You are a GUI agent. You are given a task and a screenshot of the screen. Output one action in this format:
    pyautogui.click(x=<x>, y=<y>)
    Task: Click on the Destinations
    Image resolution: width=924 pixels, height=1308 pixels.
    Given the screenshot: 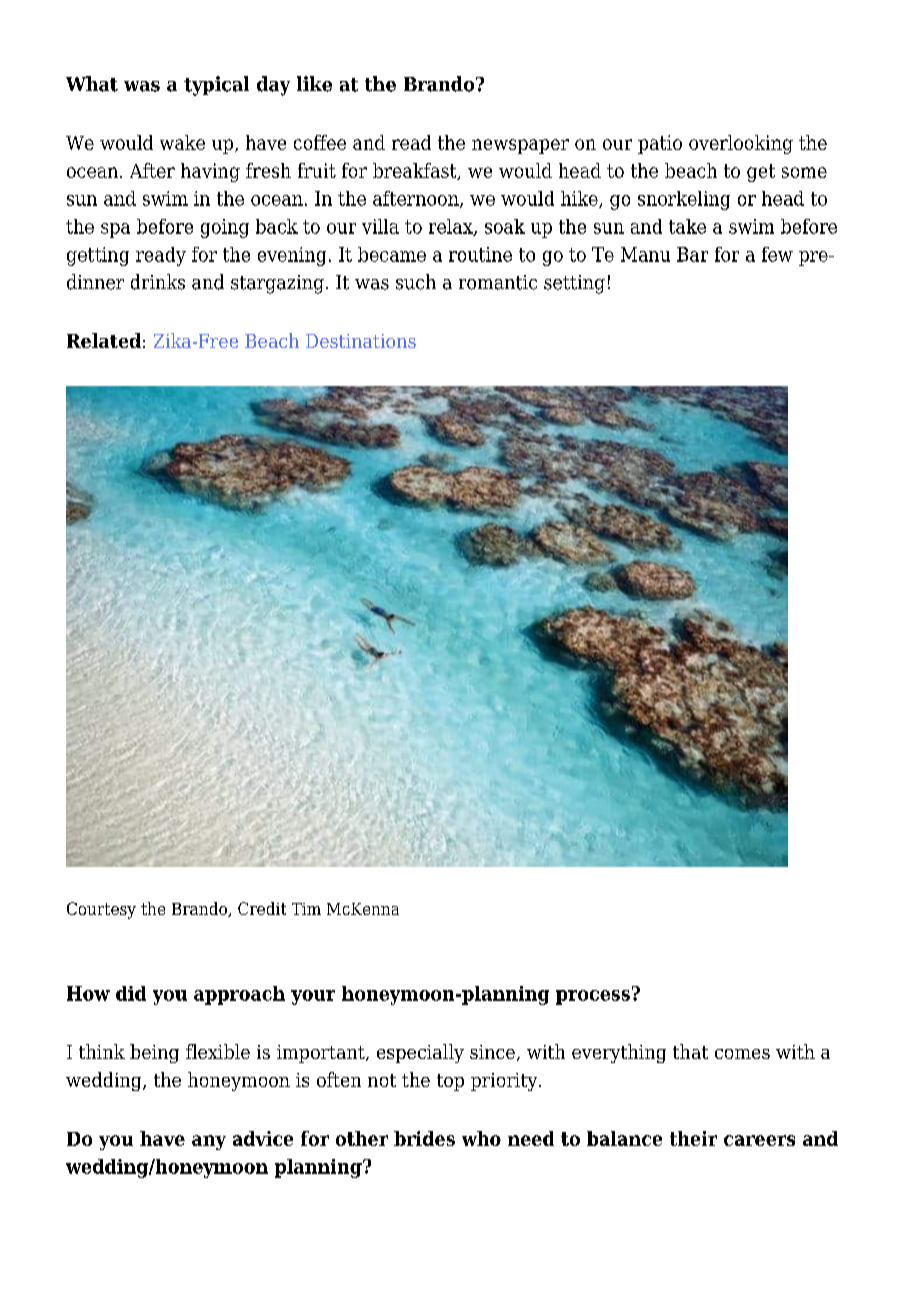 What is the action you would take?
    pyautogui.click(x=361, y=341)
